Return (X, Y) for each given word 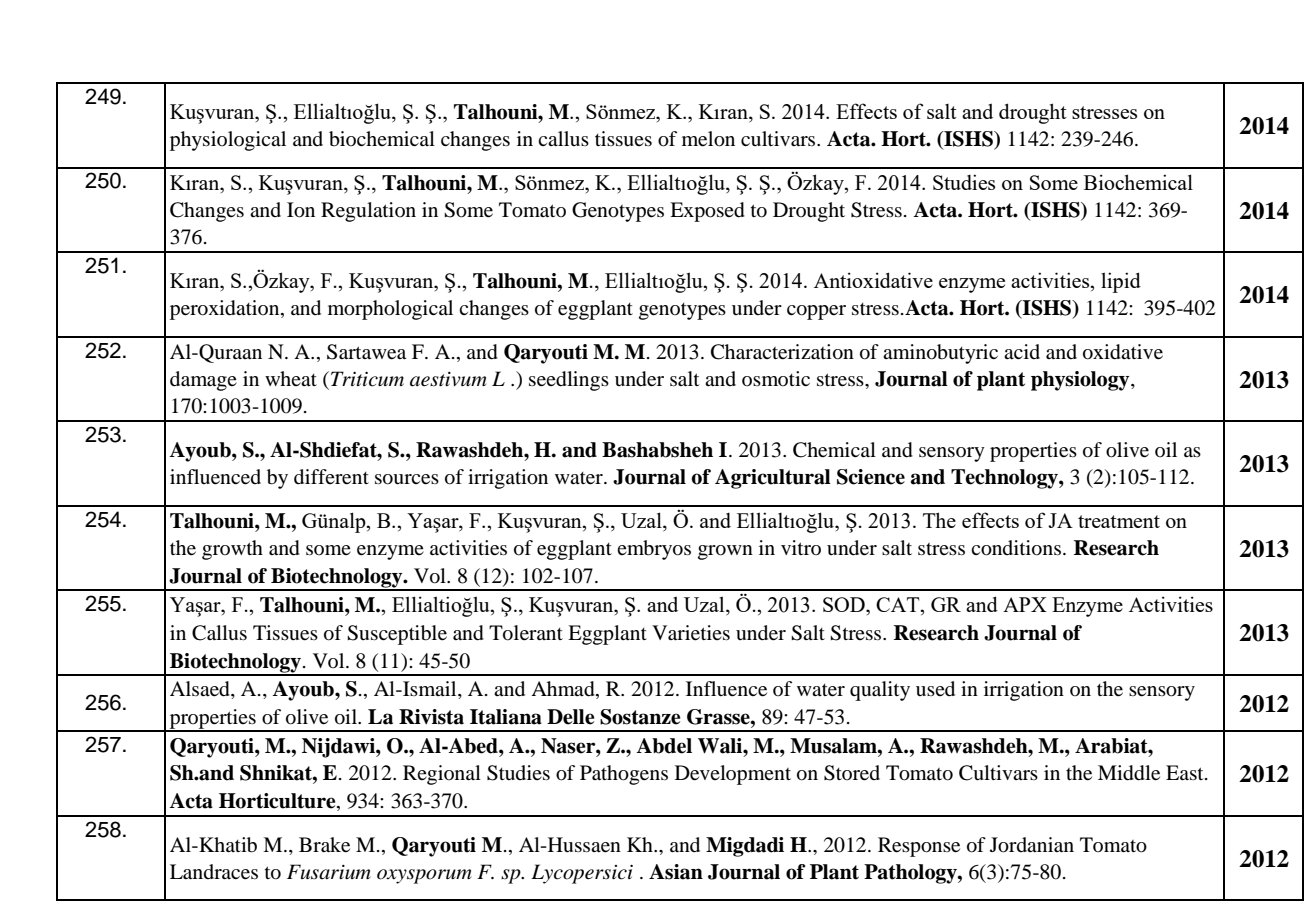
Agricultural (773, 479)
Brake (324, 845)
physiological (228, 141)
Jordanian (1032, 845)
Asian (676, 872)
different (331, 477)
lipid (1121, 282)
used (935, 689)
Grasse (719, 717)
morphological (390, 310)
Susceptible (397, 635)
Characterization (782, 352)
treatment (1119, 521)
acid (1022, 351)
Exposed (707, 212)
